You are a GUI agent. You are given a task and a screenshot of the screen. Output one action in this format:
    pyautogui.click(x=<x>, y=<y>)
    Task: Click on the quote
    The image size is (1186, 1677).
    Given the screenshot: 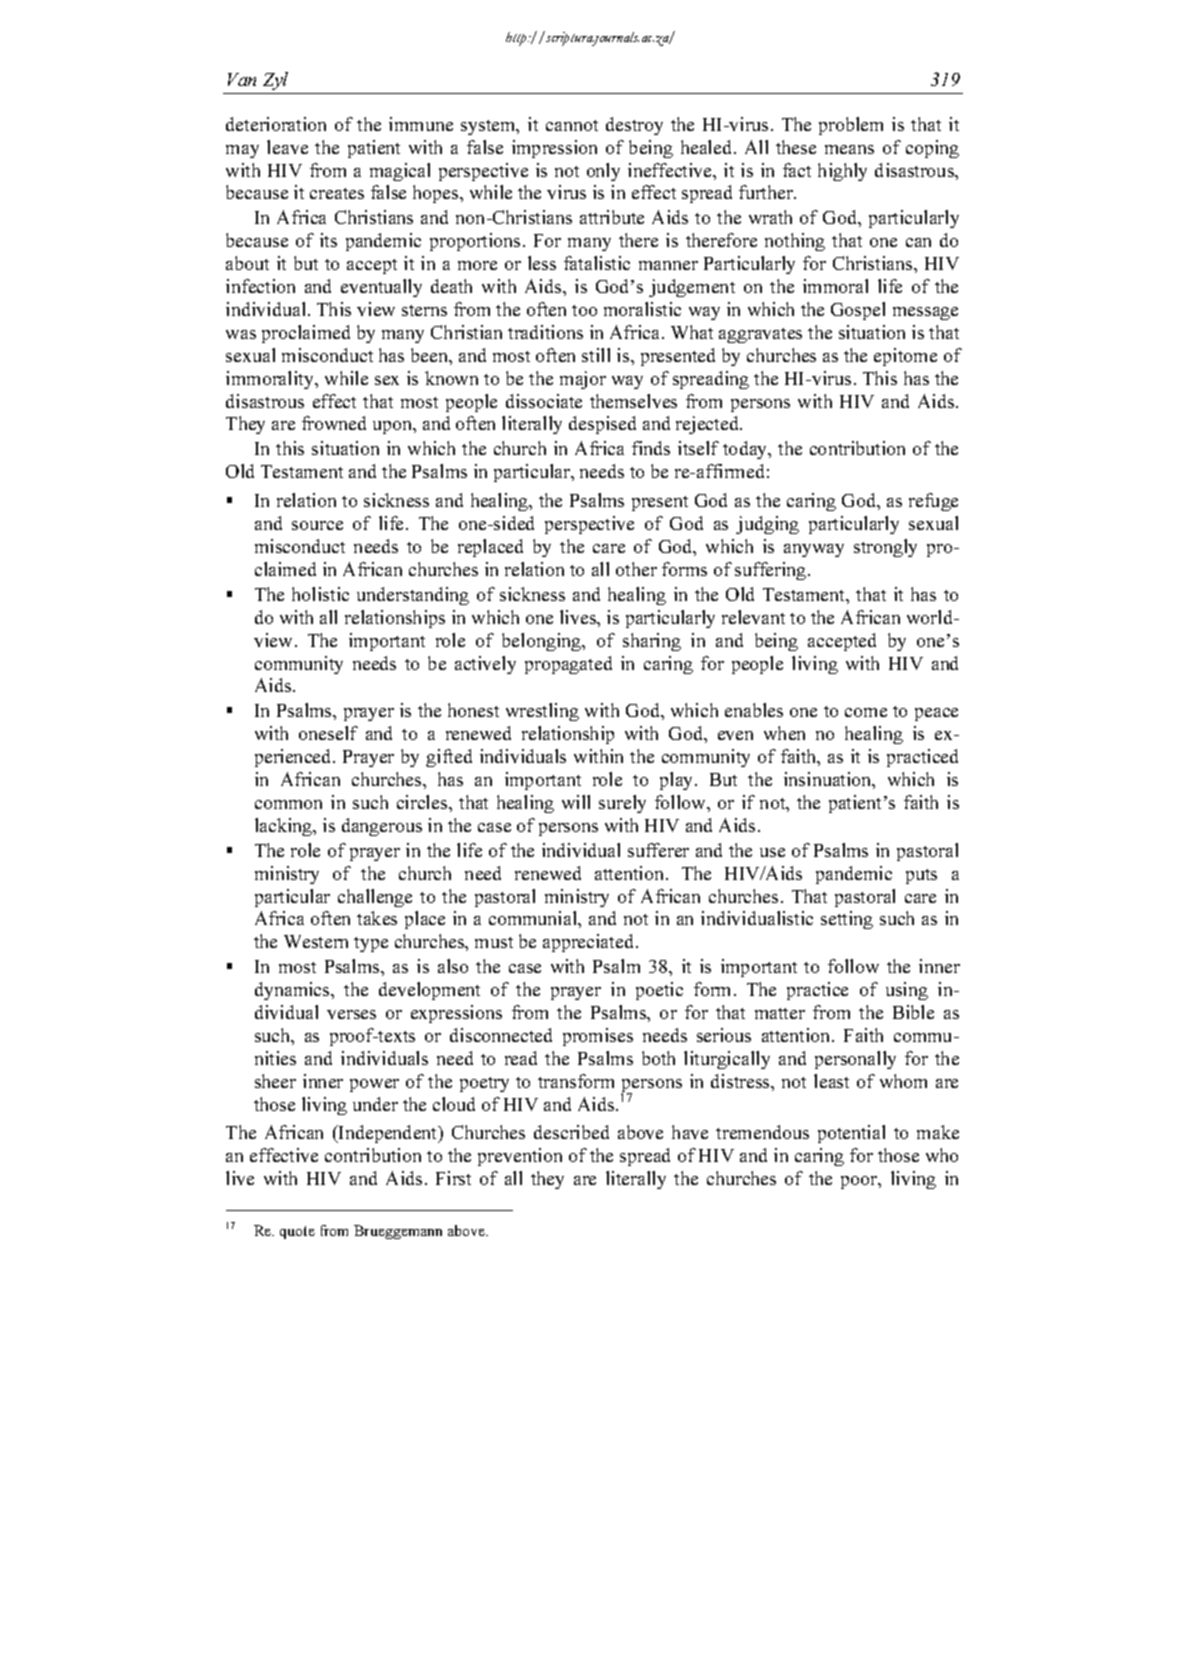 What is the action you would take?
    pyautogui.click(x=297, y=1232)
